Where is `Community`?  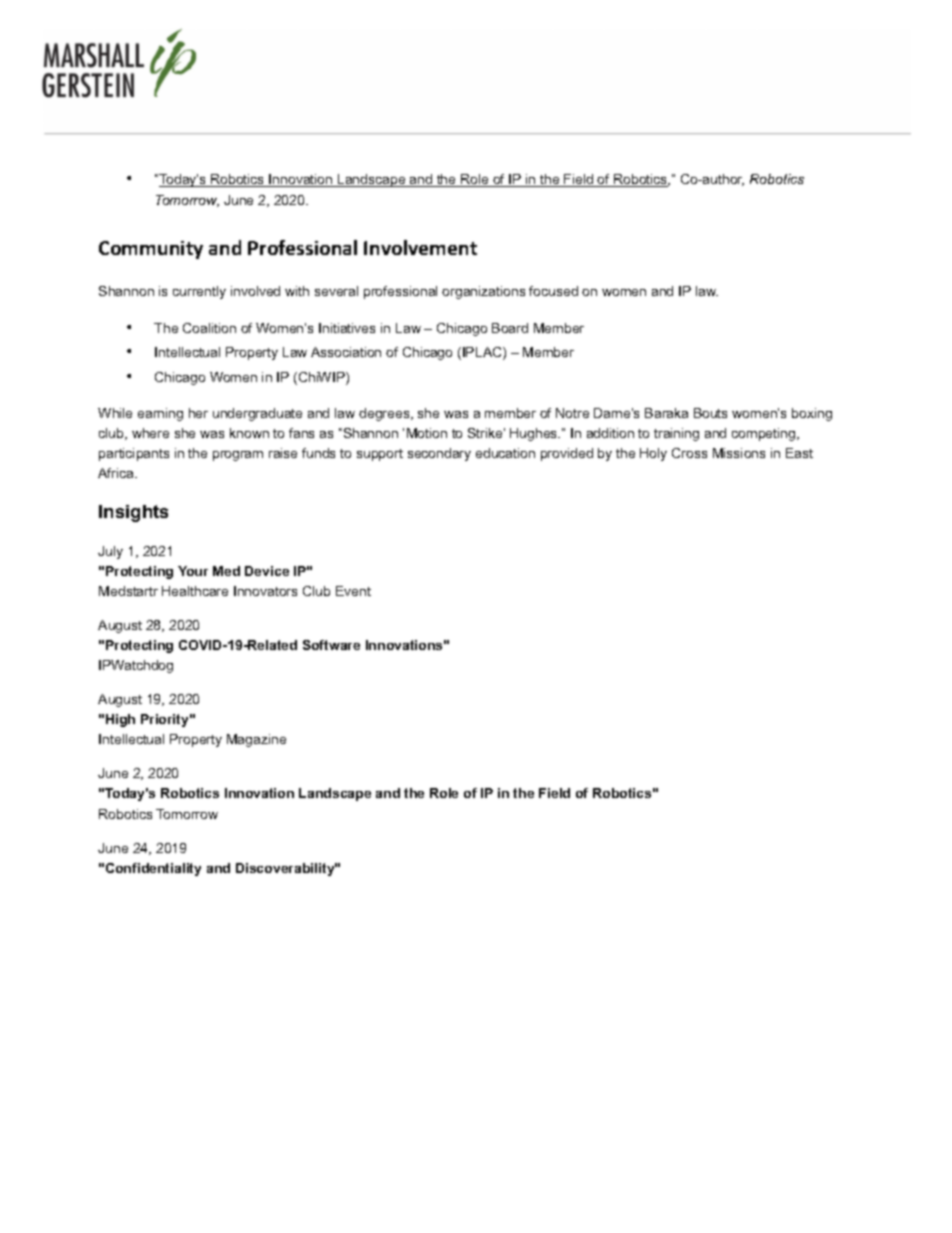 Community is located at coordinates (151, 250).
